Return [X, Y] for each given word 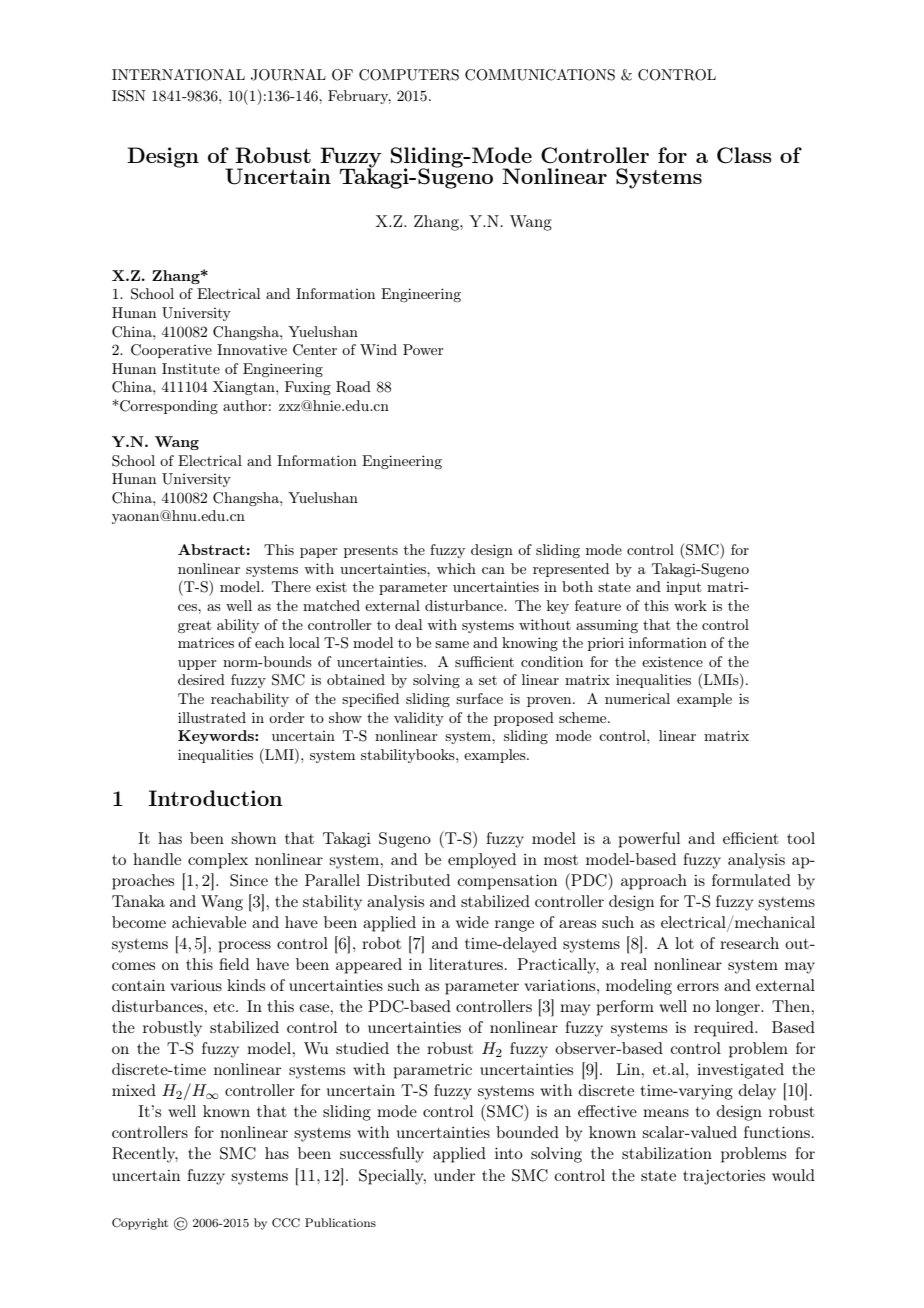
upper [197, 665]
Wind [378, 349]
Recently [145, 1155]
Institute [191, 368]
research [749, 943]
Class [744, 155]
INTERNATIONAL [178, 75]
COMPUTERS [409, 75]
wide [472, 922]
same [452, 644]
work [690, 605]
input [683, 588]
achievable [209, 922]
